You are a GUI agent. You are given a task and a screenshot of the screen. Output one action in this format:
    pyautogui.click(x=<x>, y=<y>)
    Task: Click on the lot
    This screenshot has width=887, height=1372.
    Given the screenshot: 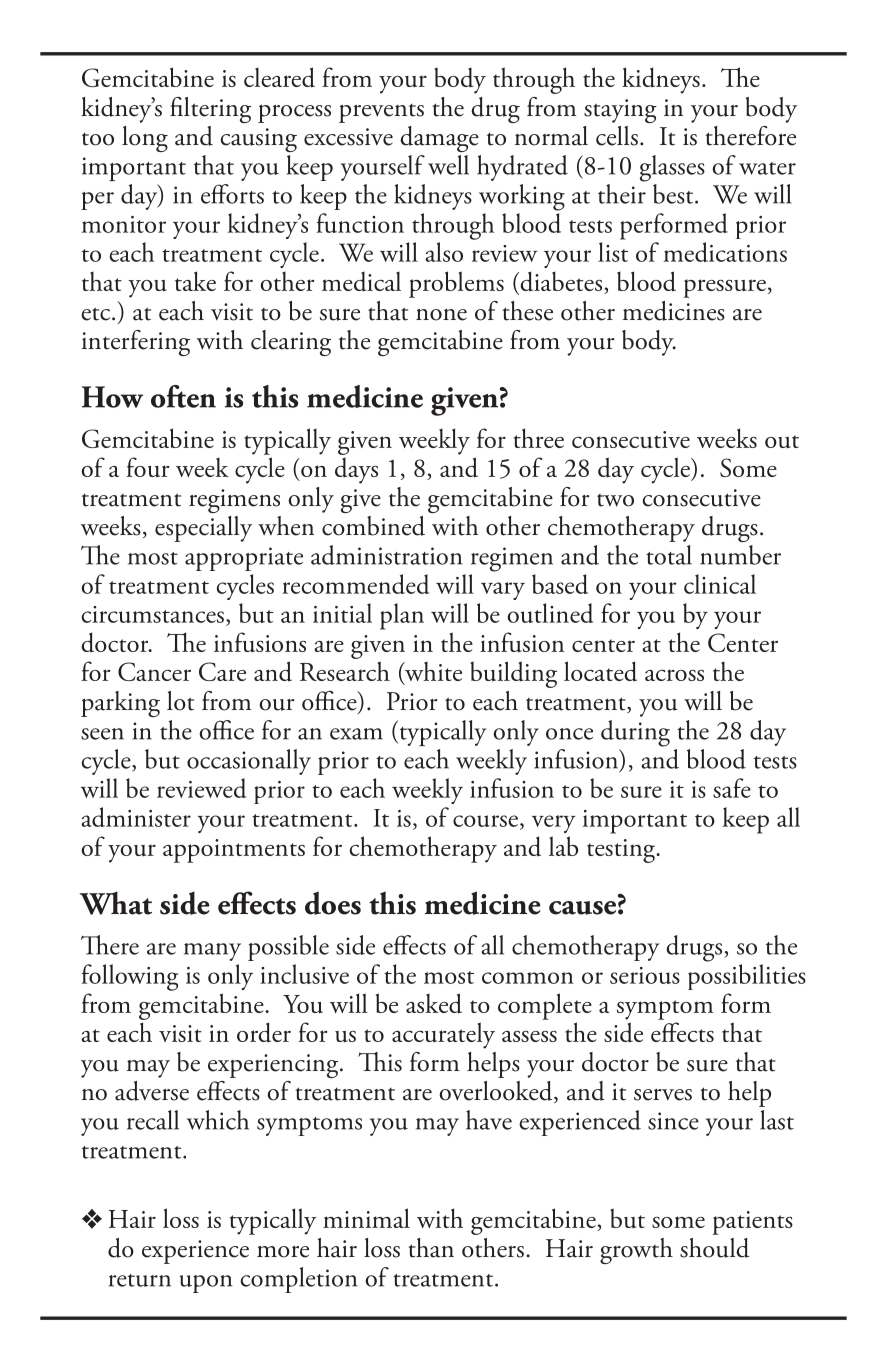 What is the action you would take?
    pyautogui.click(x=180, y=701)
